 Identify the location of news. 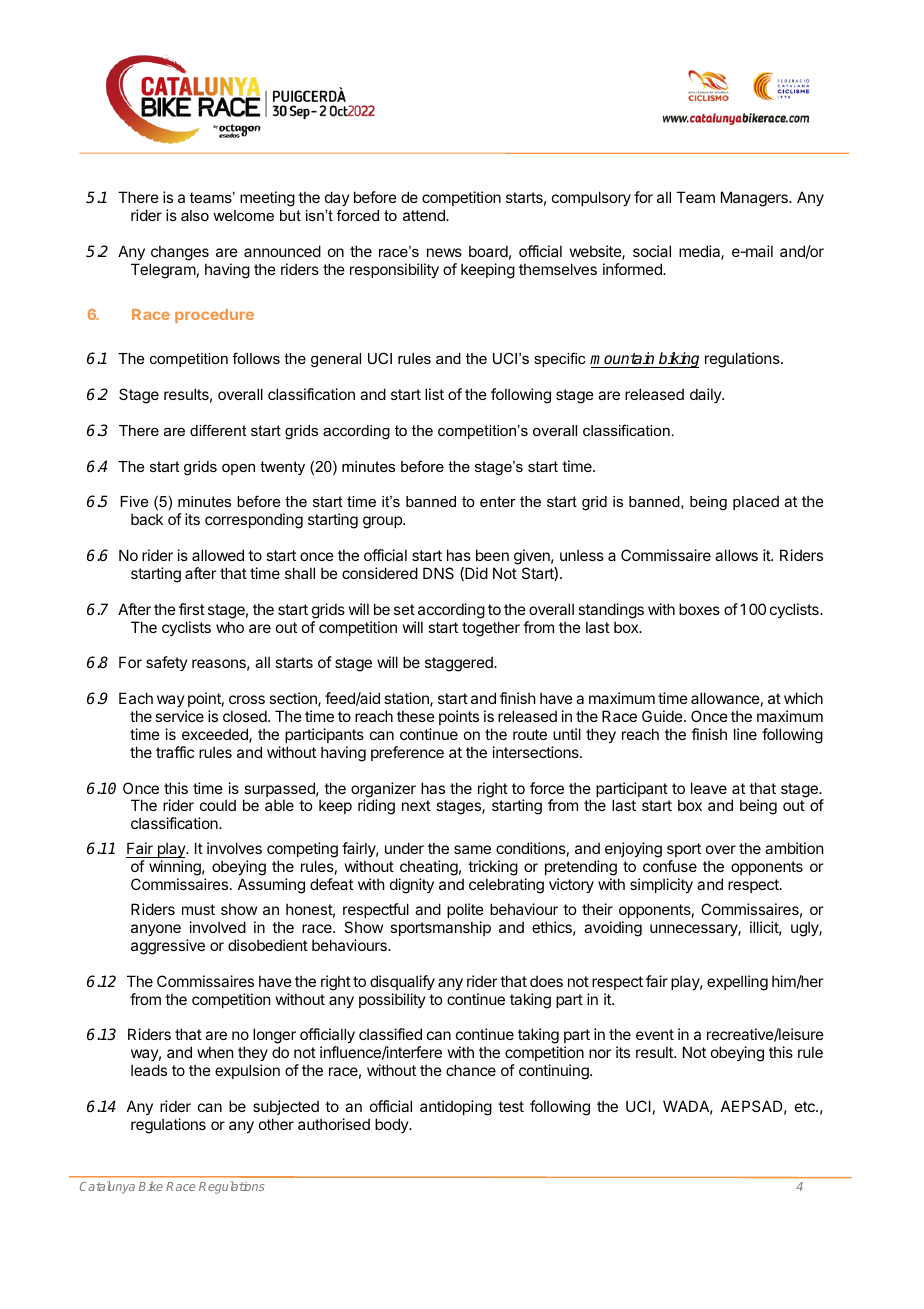
(444, 252).
